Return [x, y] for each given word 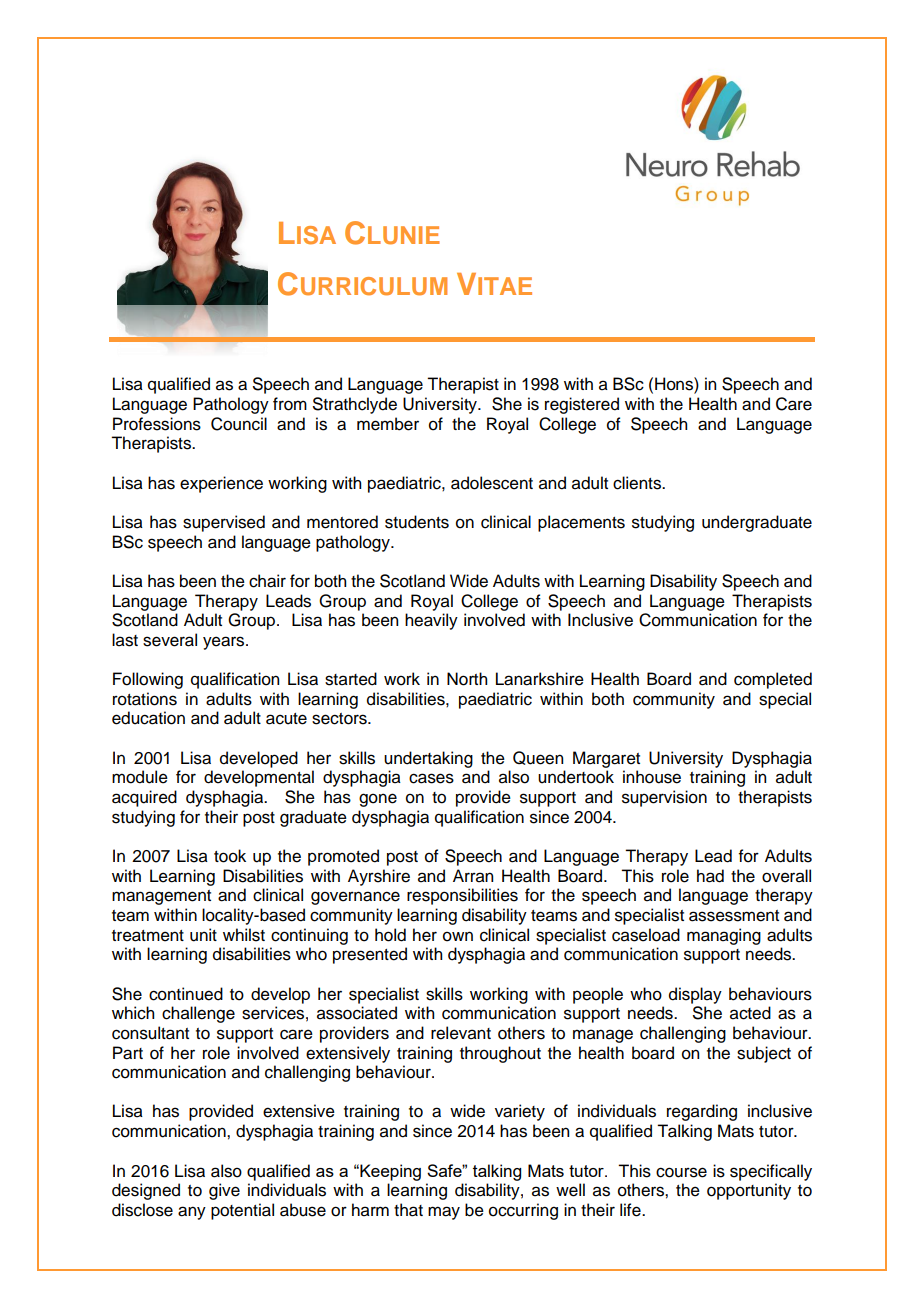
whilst [244, 935]
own [458, 936]
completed [773, 680]
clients [638, 483]
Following [148, 680]
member [388, 424]
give [224, 1191]
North [467, 679]
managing [724, 936]
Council [239, 424]
